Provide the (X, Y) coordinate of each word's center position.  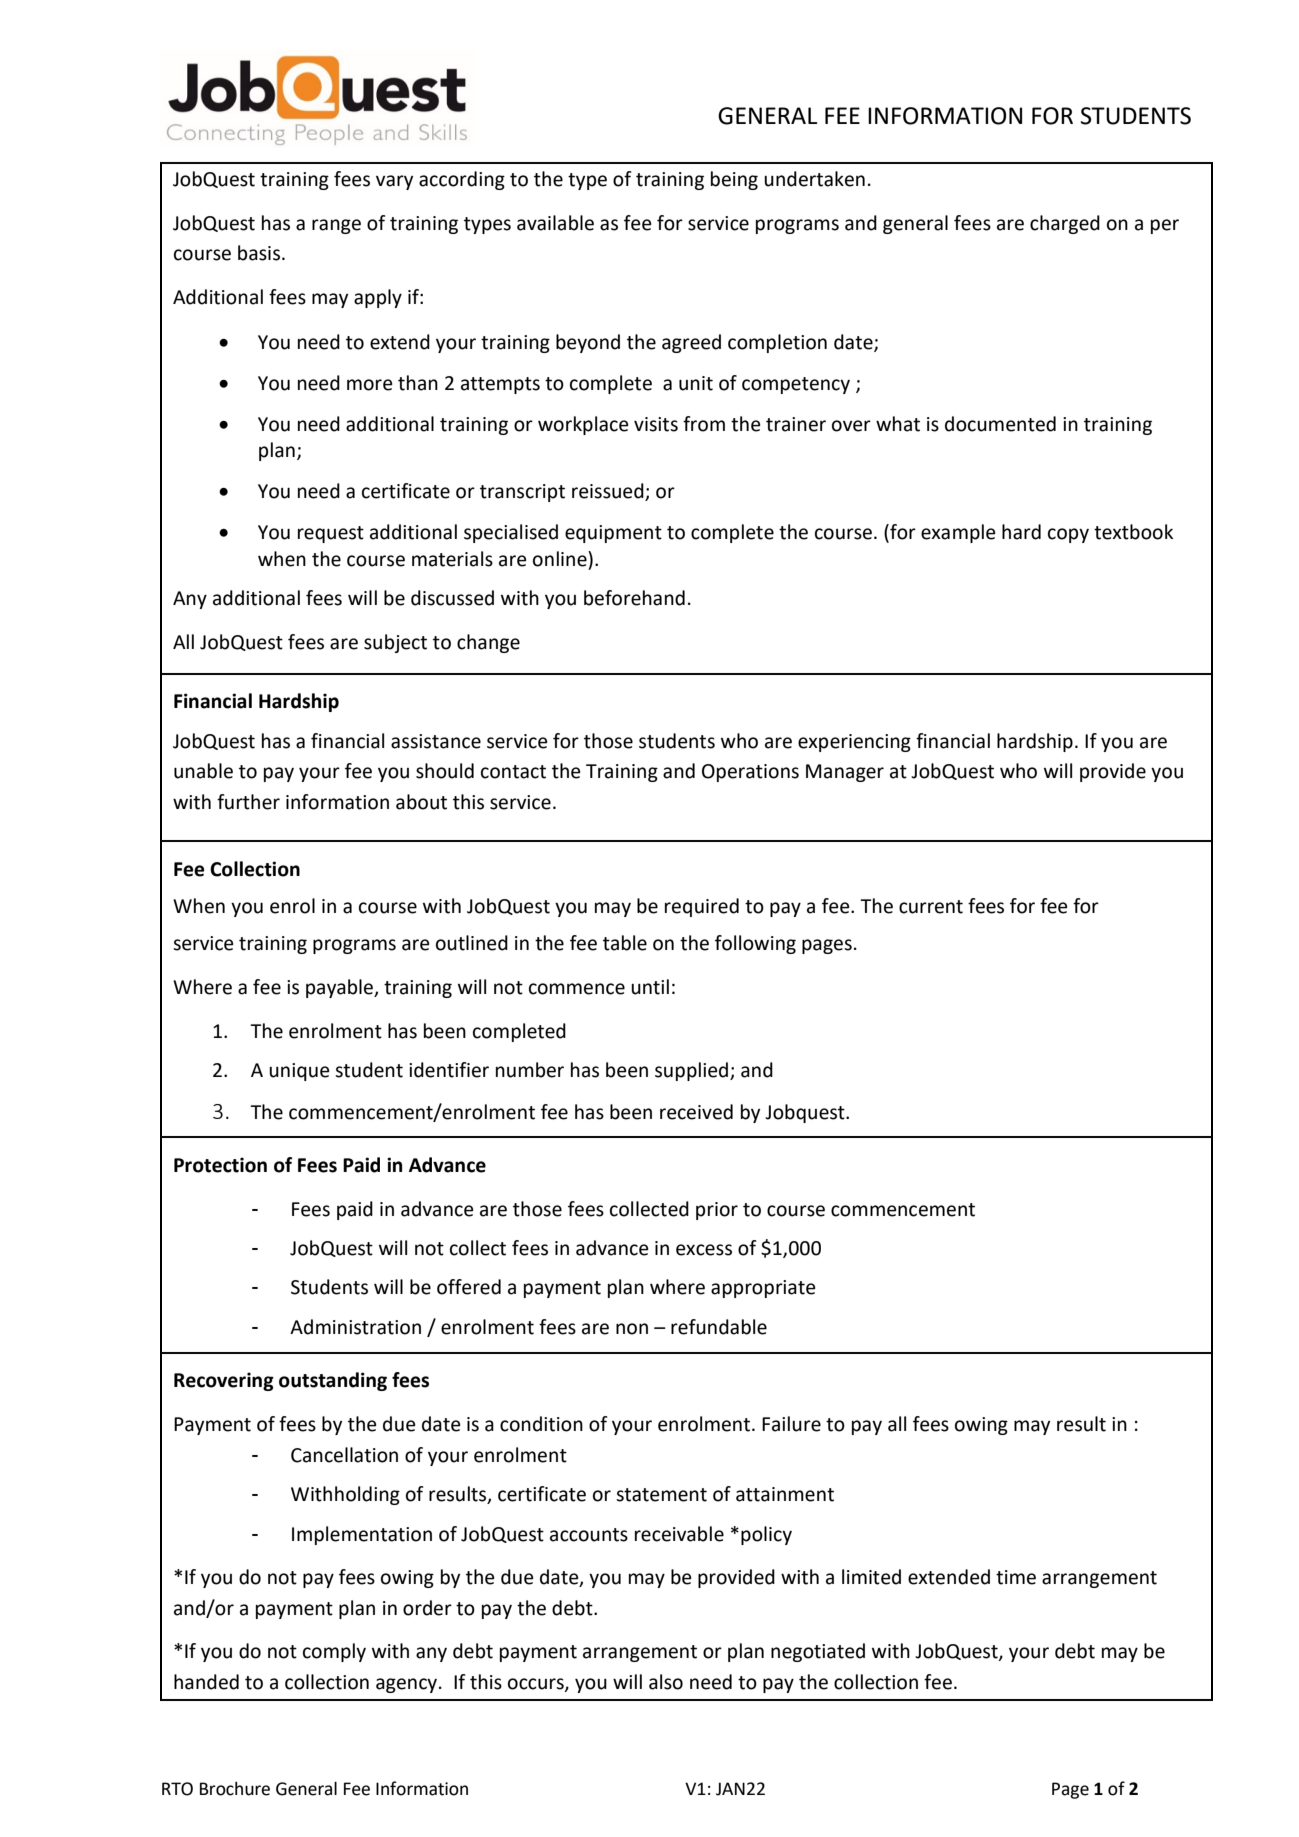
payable (340, 988)
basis (260, 253)
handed (206, 1682)
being (734, 180)
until (650, 987)
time (1016, 1577)
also (666, 1682)
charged (1065, 224)
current (931, 907)
